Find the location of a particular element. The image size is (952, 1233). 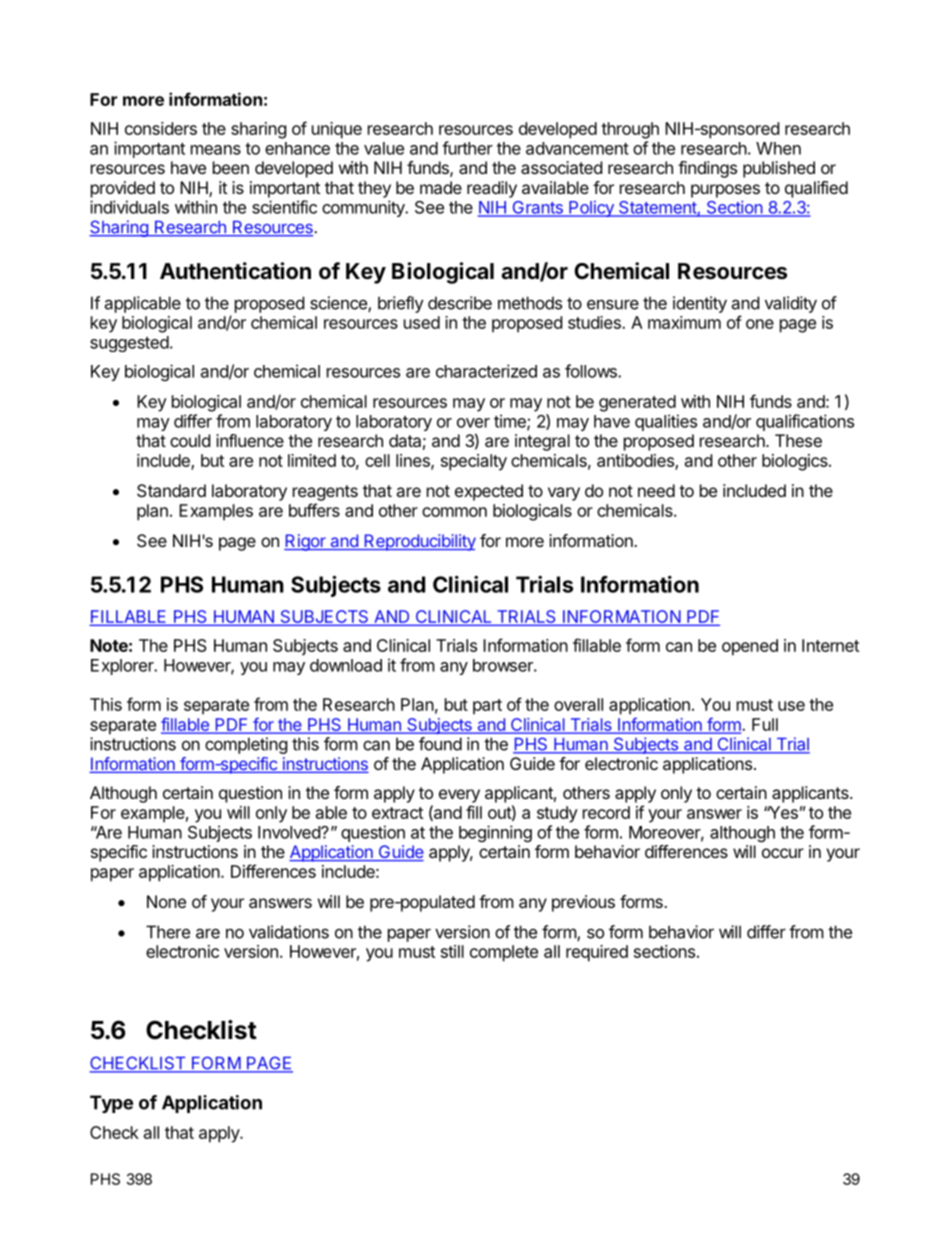

further is located at coordinates (467, 148).
